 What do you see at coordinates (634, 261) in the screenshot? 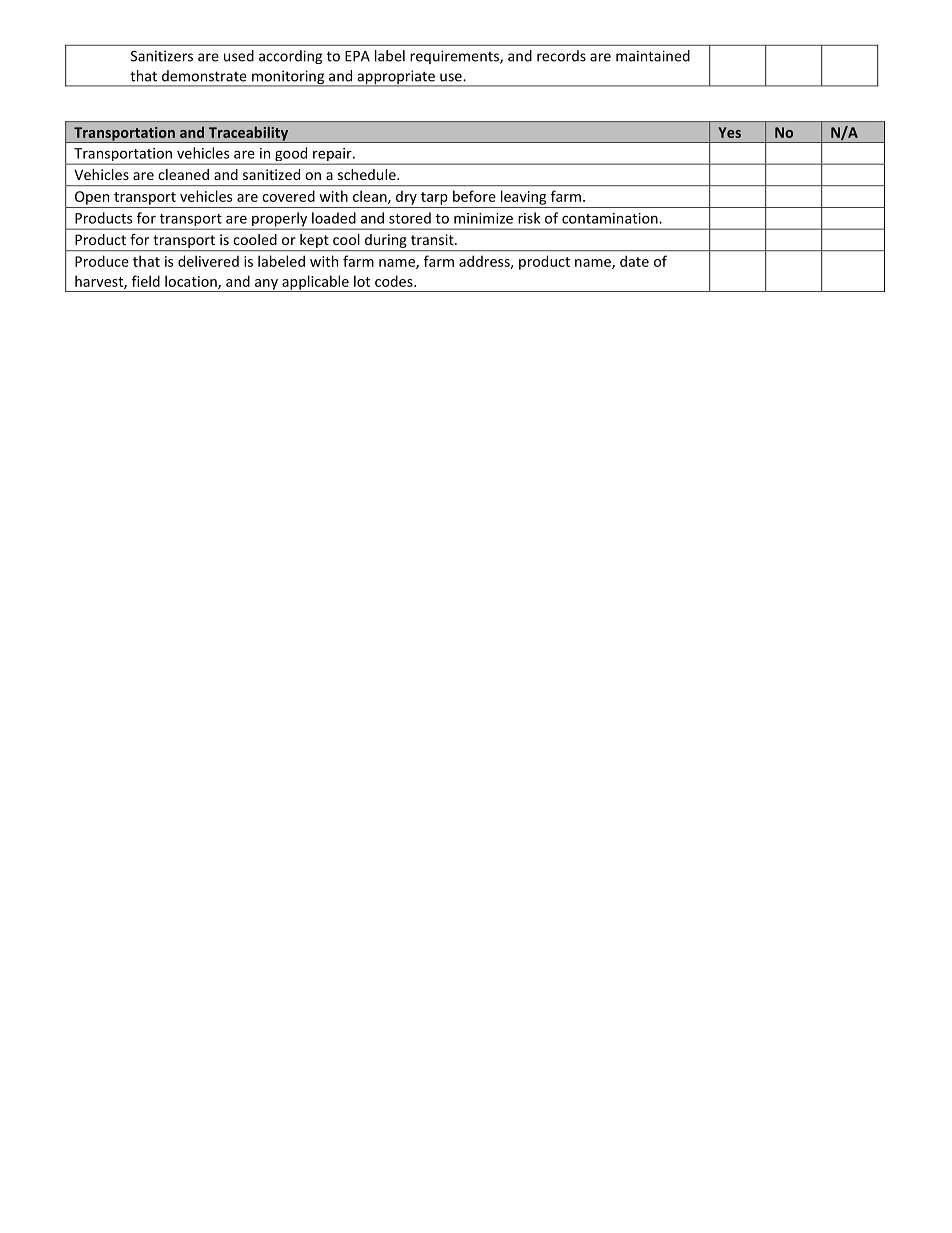
I see `date` at bounding box center [634, 261].
